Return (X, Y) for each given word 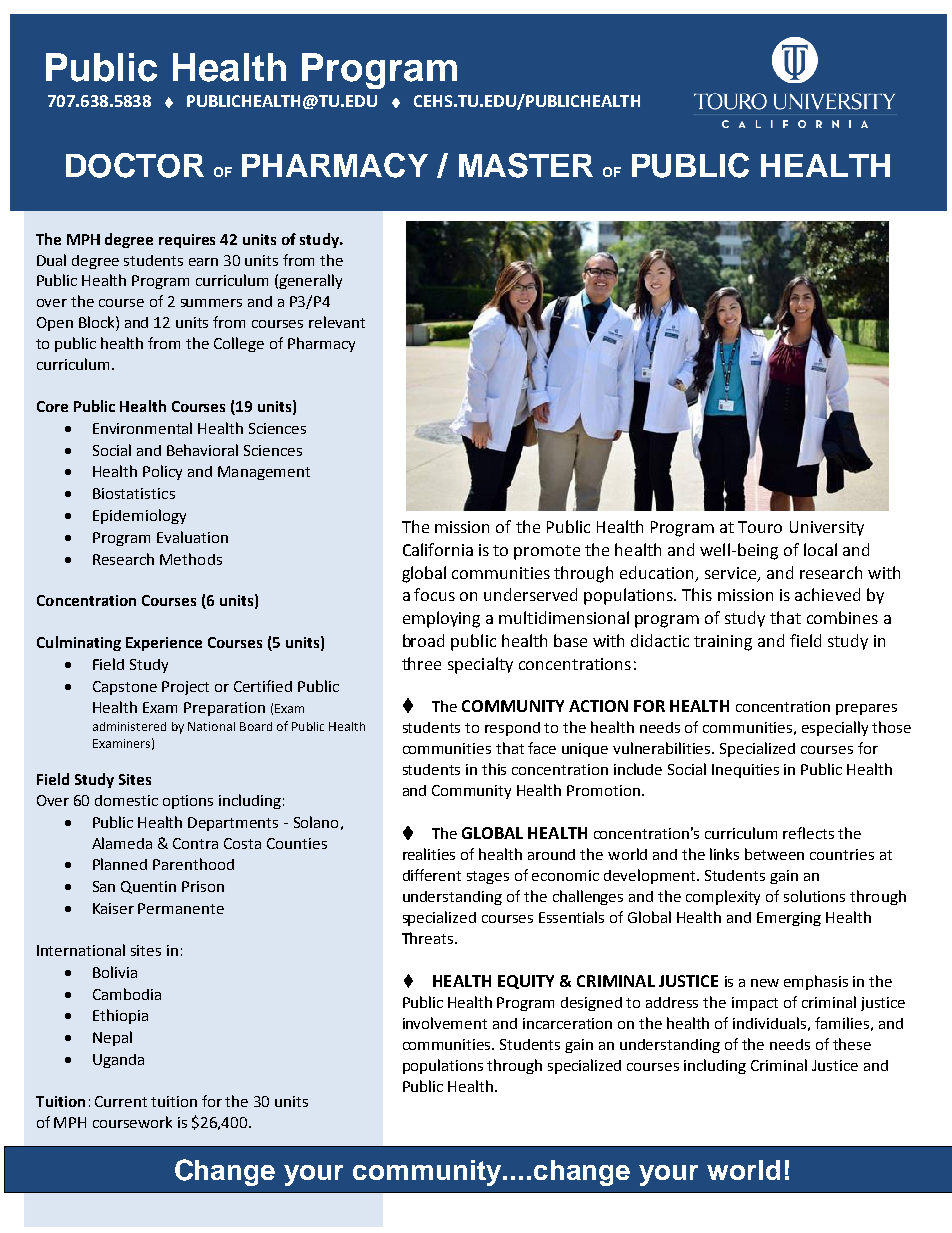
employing (441, 619)
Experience (164, 644)
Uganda (118, 1061)
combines (842, 617)
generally (310, 281)
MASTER (526, 165)
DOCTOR (135, 165)
